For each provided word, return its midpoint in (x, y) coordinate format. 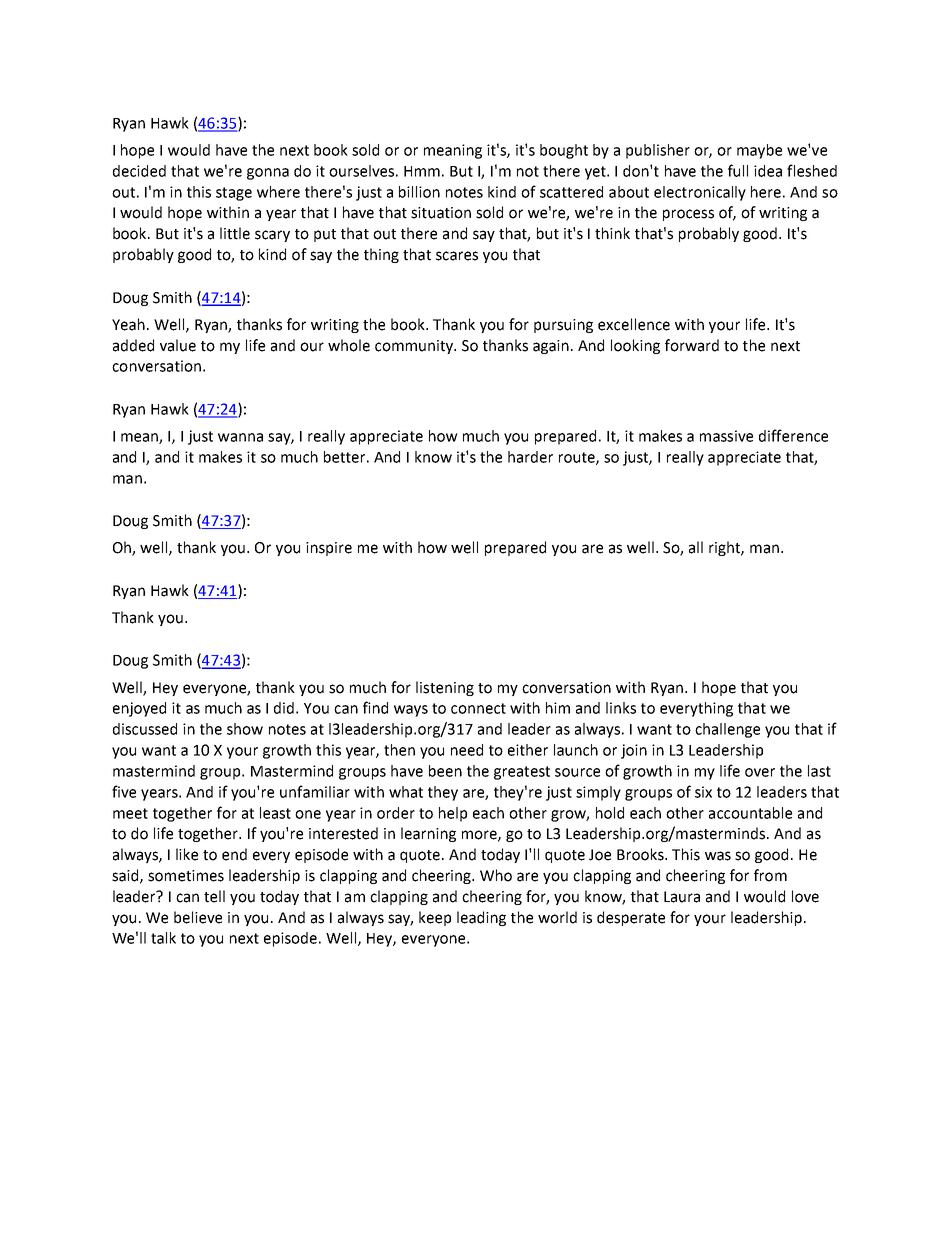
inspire (329, 549)
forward (692, 345)
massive (726, 436)
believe (198, 917)
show (245, 729)
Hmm (422, 171)
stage (234, 194)
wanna (240, 437)
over (760, 772)
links (621, 708)
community (415, 347)
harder (530, 457)
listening (445, 688)
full (738, 170)
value (178, 345)
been (445, 771)
